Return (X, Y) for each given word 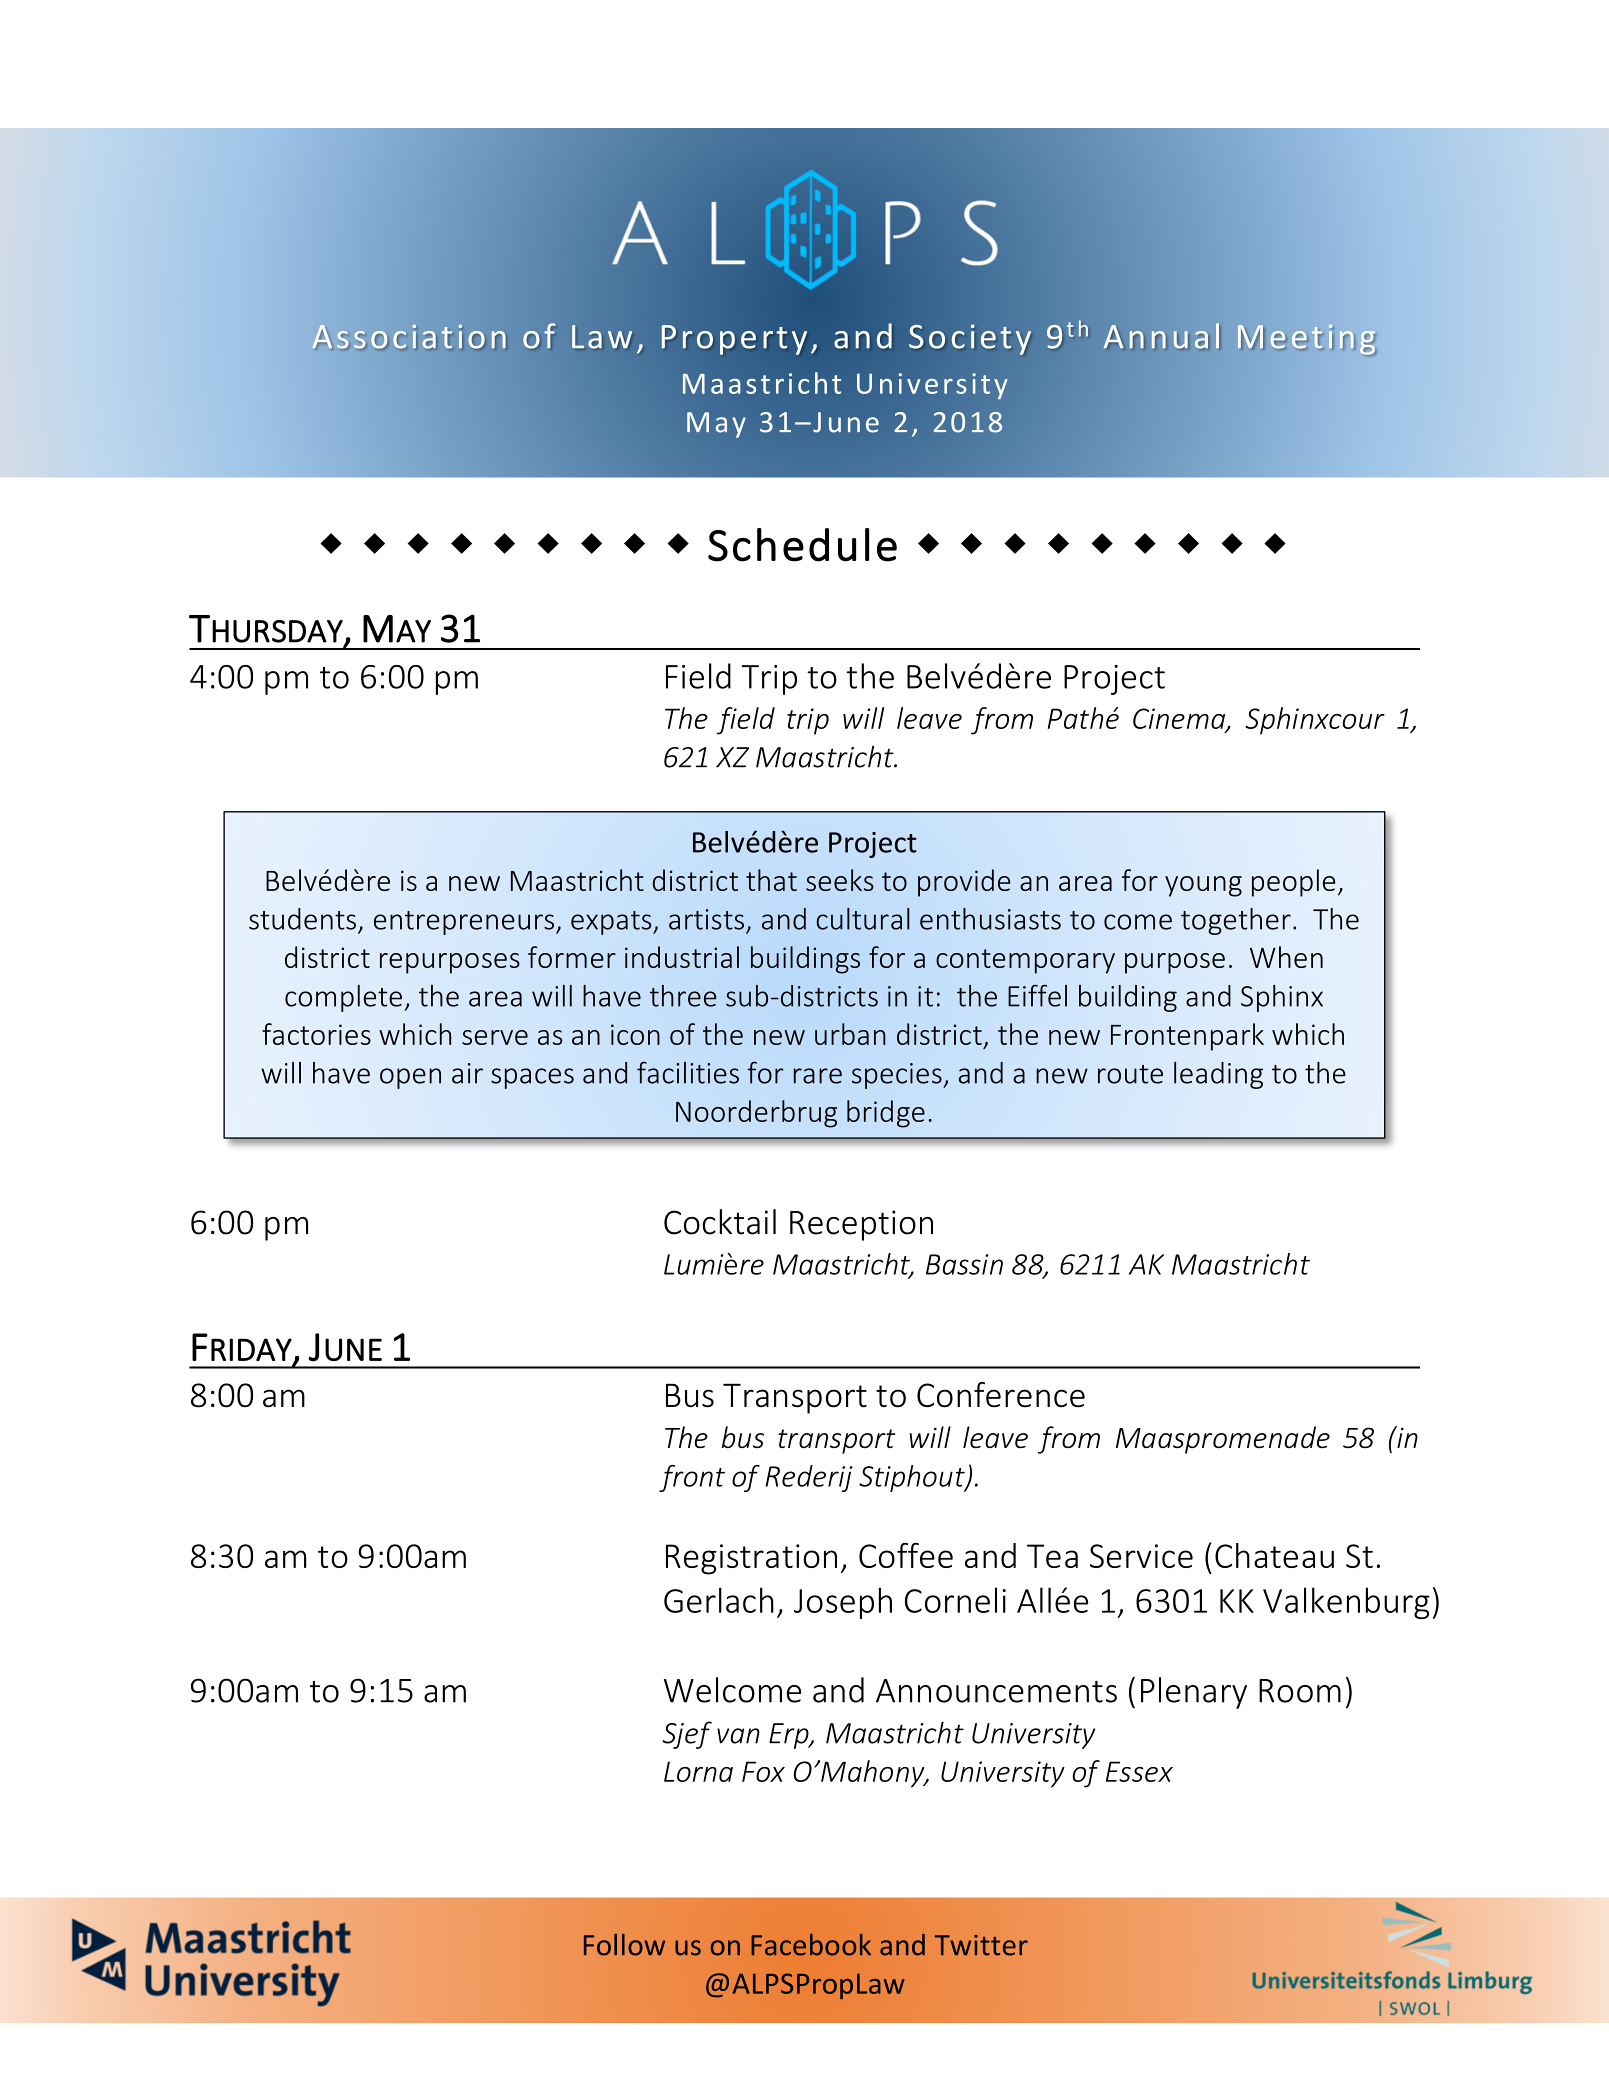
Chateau (1274, 1555)
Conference (1001, 1395)
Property (734, 340)
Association (409, 337)
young (1203, 886)
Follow (624, 1945)
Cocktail (720, 1222)
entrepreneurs (465, 923)
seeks (840, 880)
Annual (1161, 336)
